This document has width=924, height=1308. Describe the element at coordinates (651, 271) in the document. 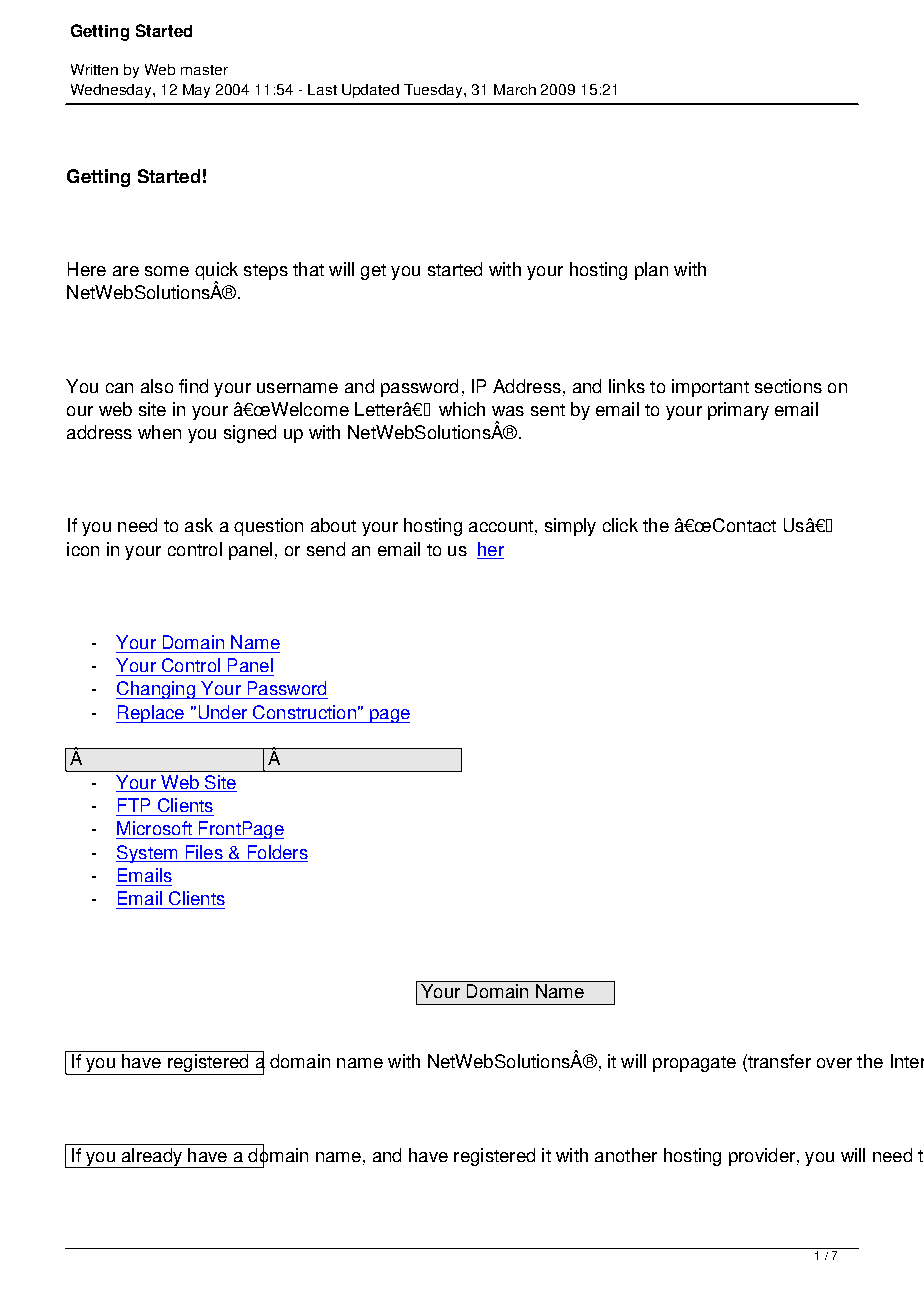

I see `plan` at that location.
